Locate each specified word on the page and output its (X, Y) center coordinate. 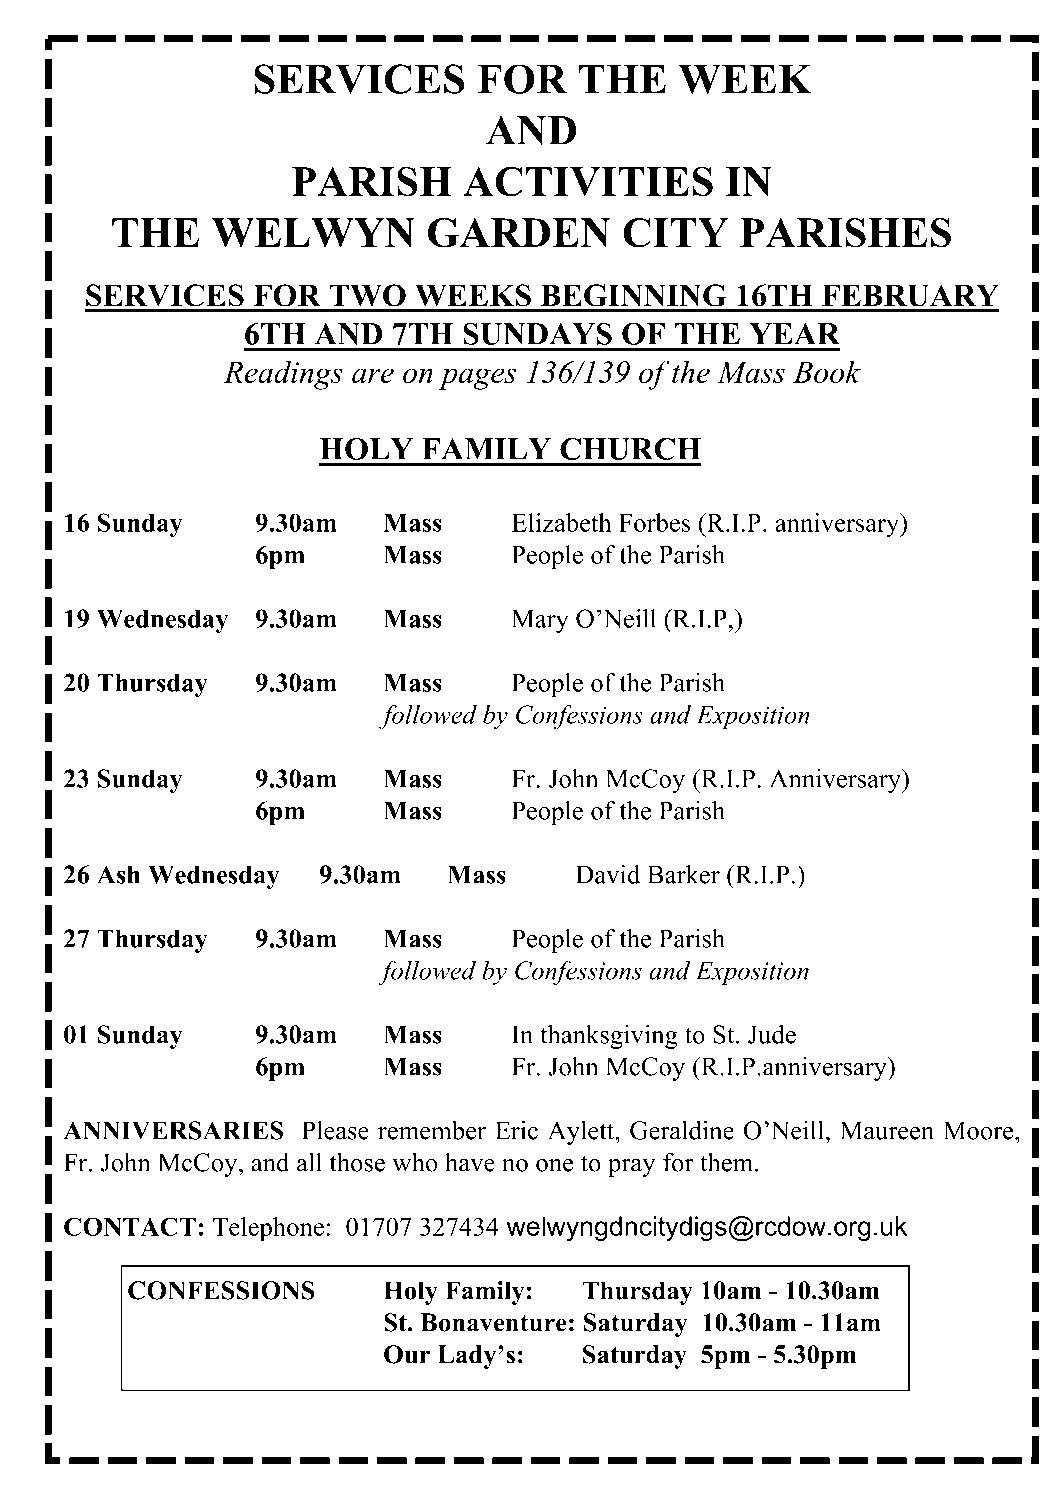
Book (827, 371)
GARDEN (519, 233)
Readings (283, 375)
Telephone (268, 1229)
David (608, 874)
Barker (683, 874)
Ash (118, 874)
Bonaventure (494, 1322)
